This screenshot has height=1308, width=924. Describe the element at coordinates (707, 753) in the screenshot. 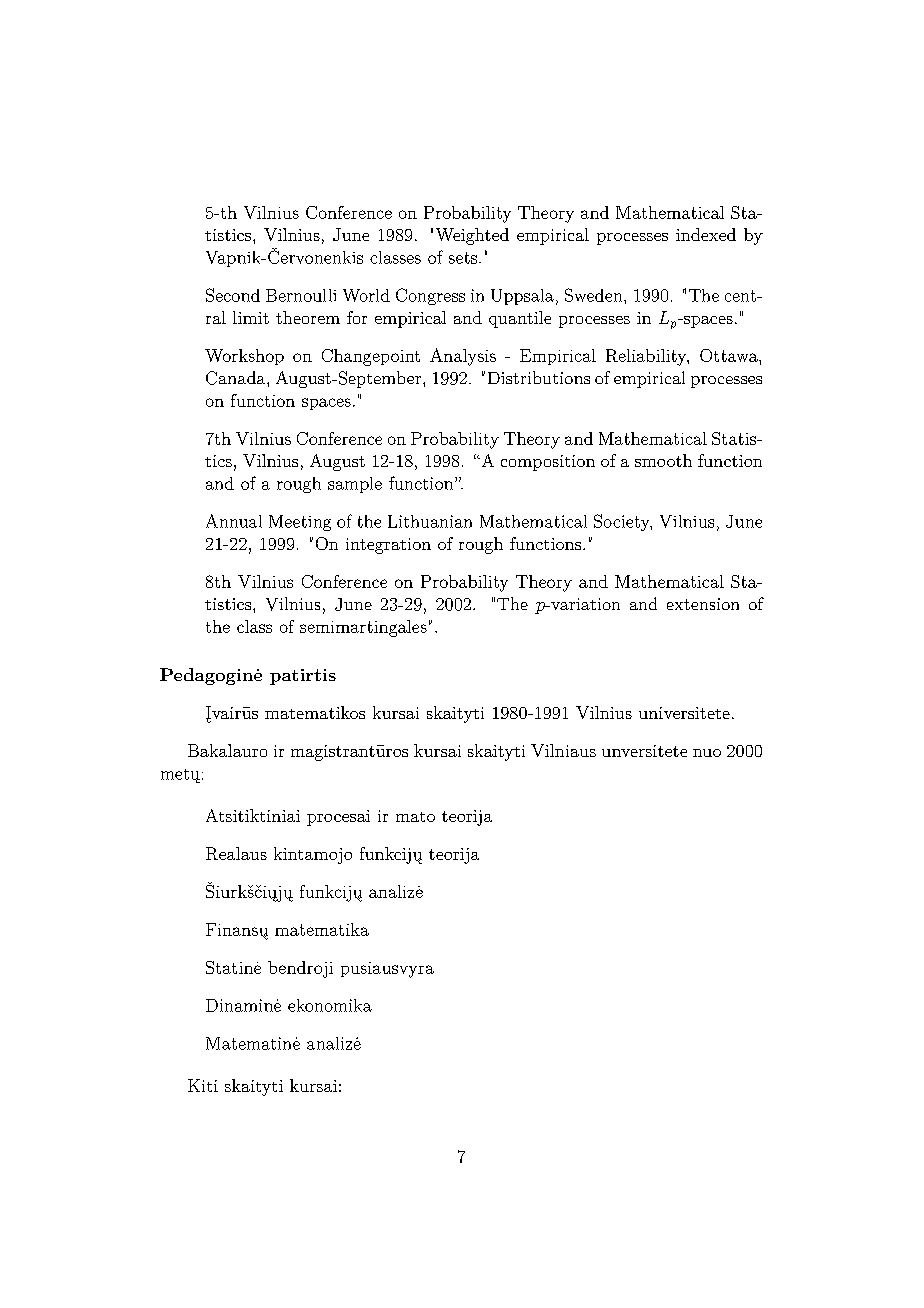

I see `nuo` at that location.
